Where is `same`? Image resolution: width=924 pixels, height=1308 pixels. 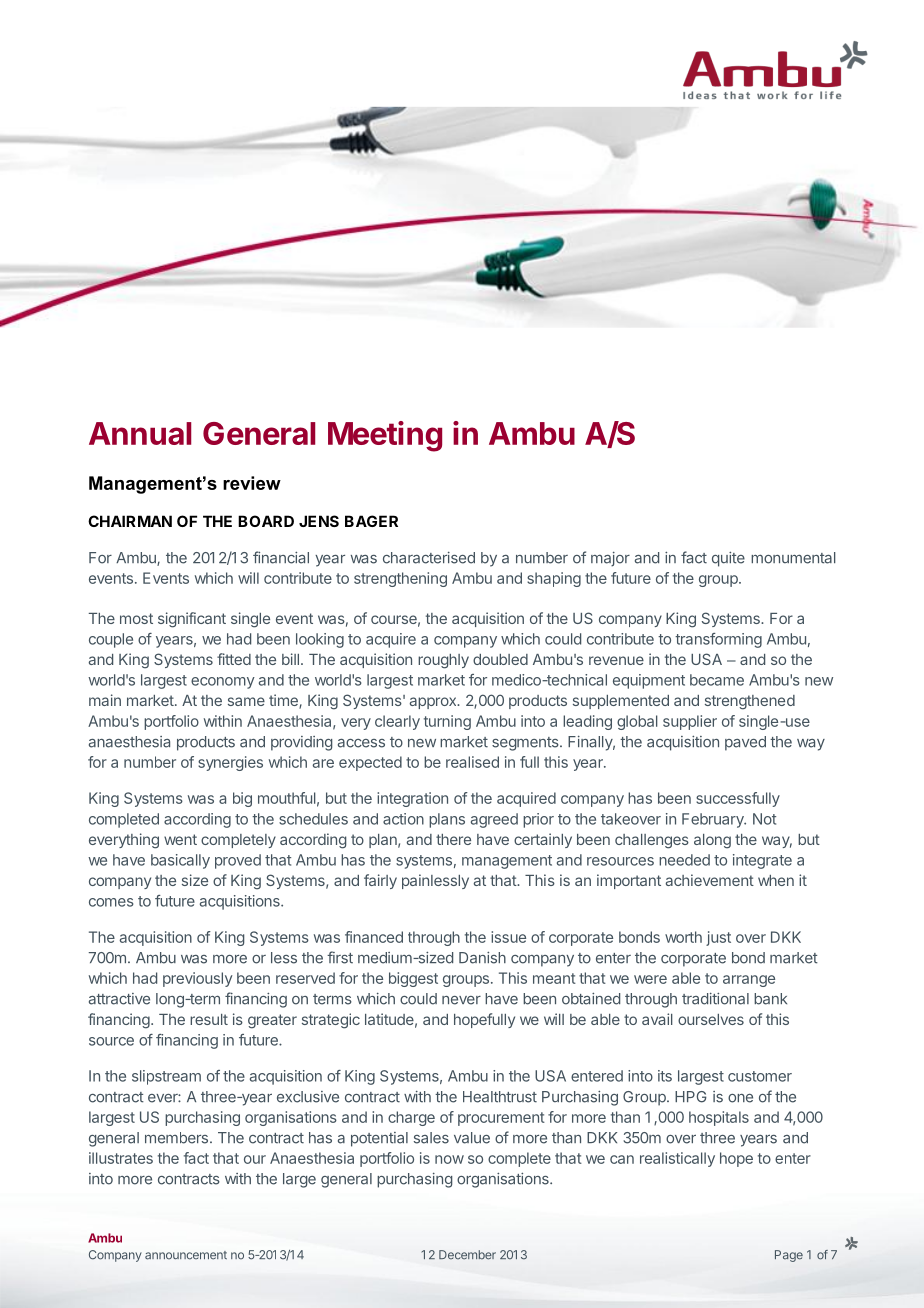
same is located at coordinates (246, 701).
